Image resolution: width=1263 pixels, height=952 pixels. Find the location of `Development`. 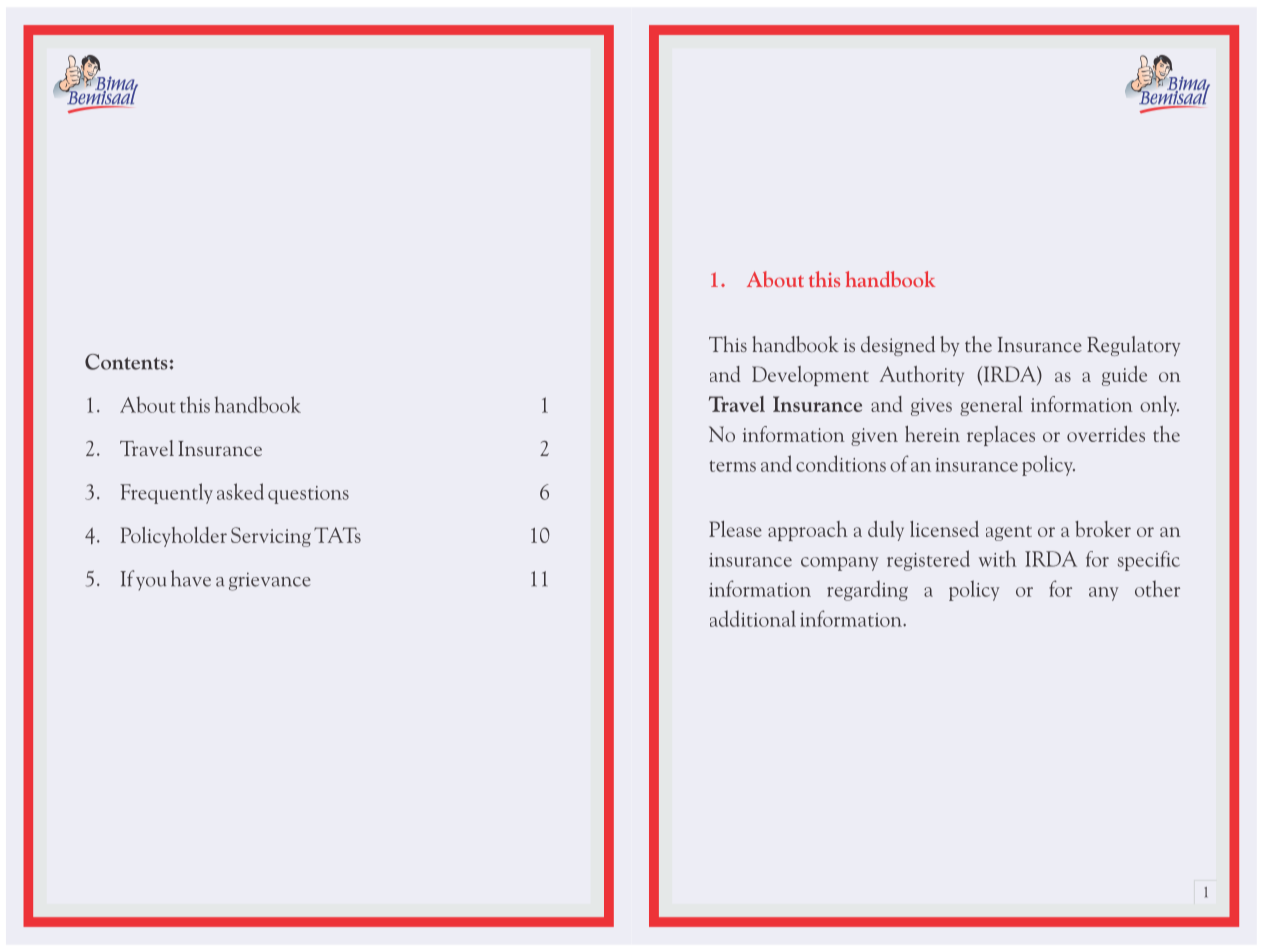

Development is located at coordinates (810, 376).
